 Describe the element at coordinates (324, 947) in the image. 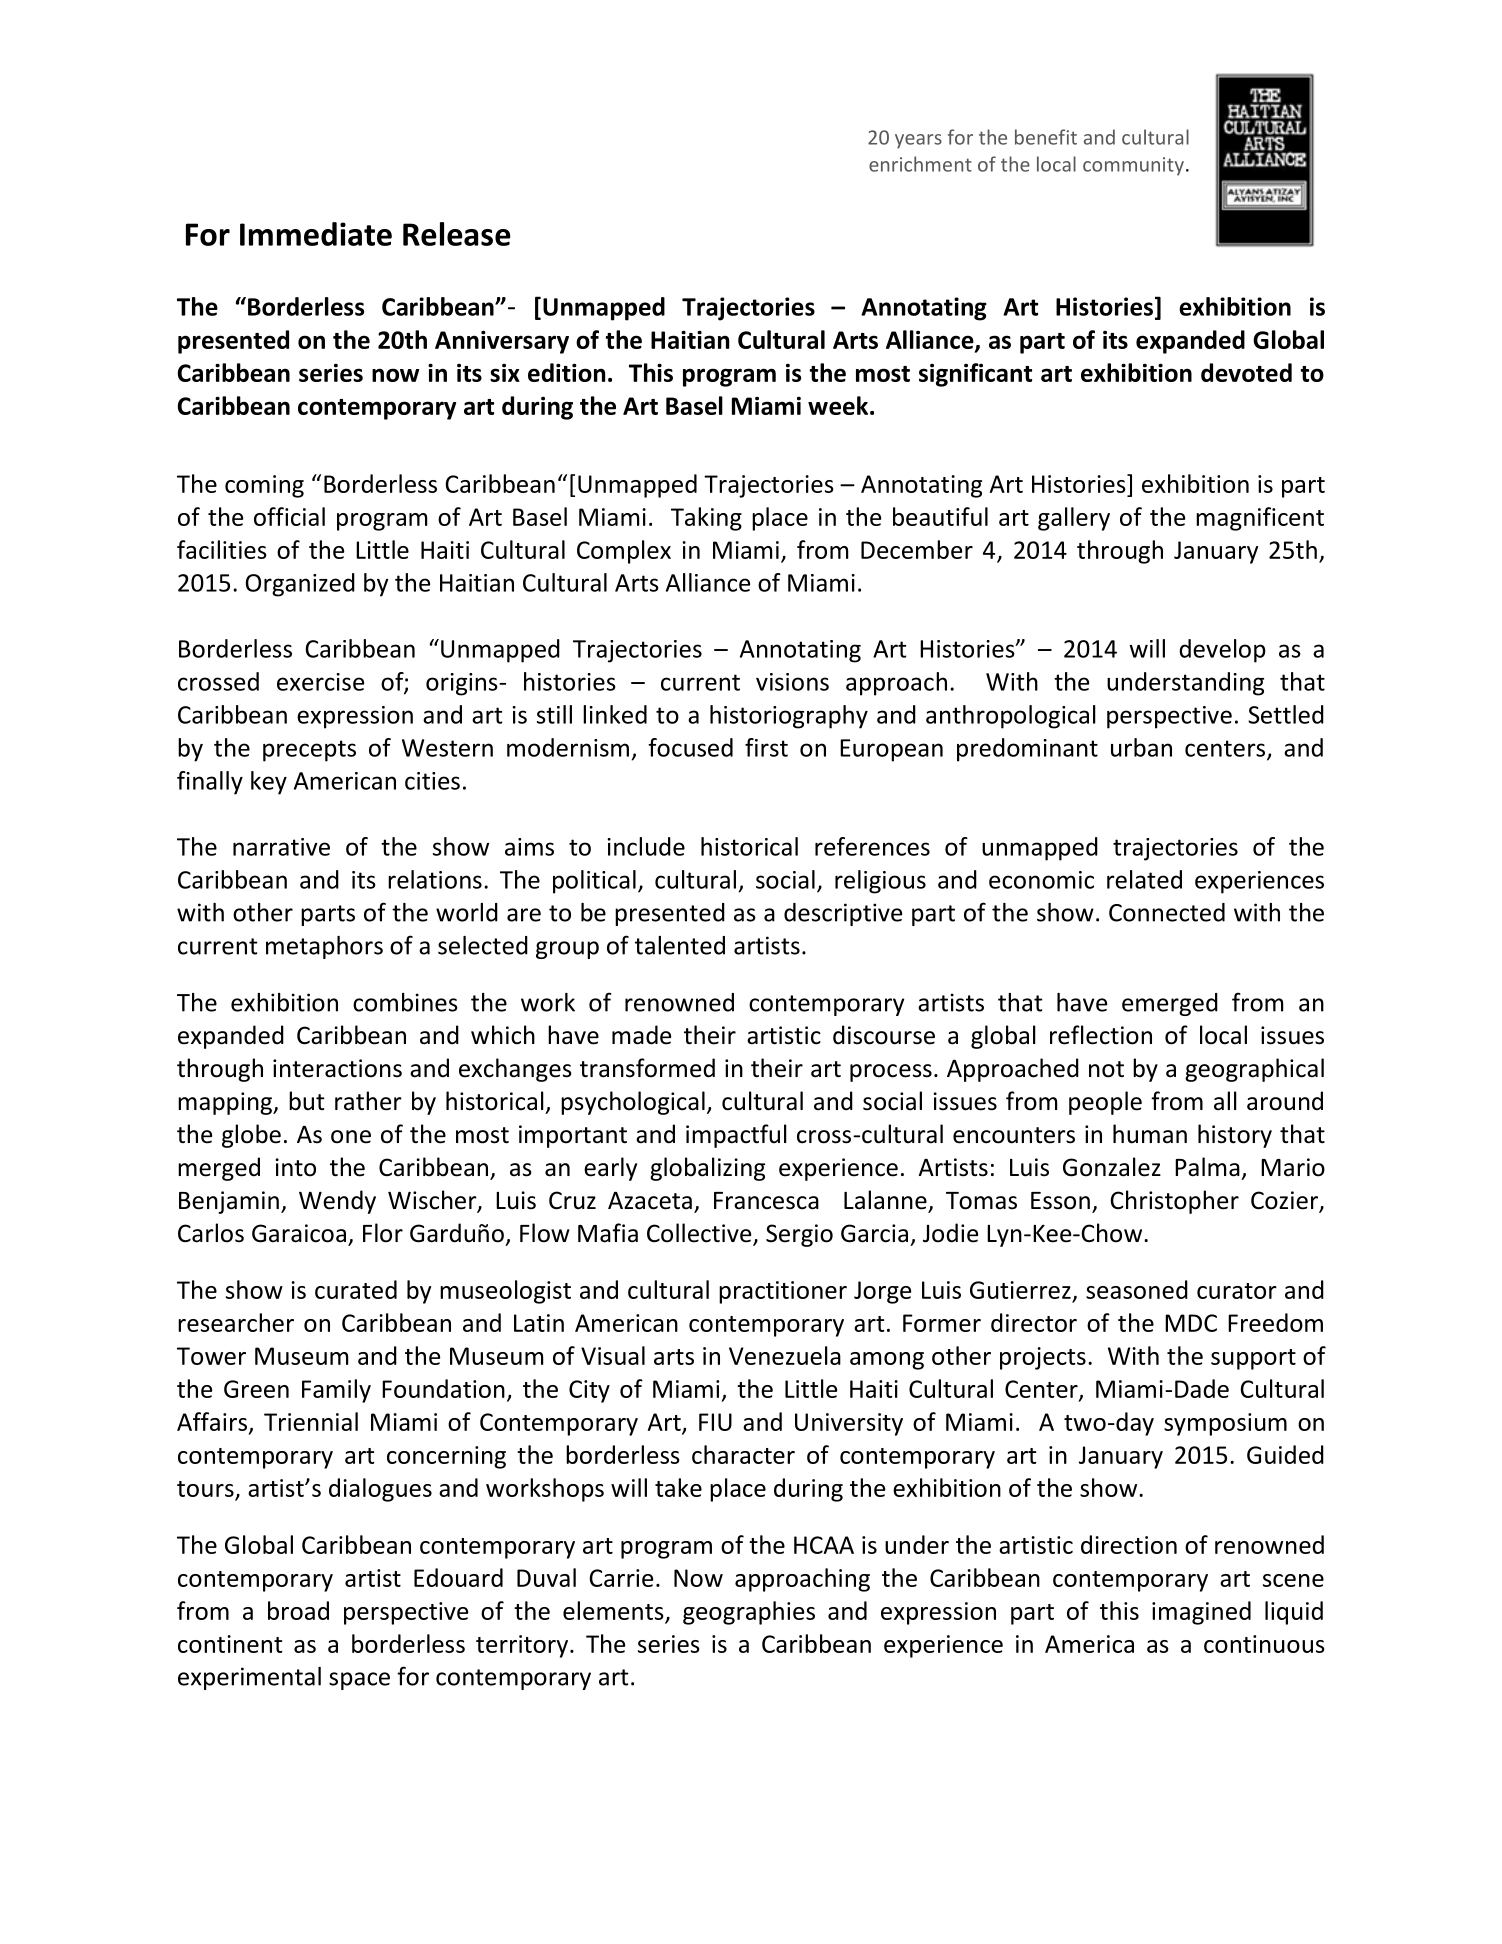

I see `metaphors` at that location.
